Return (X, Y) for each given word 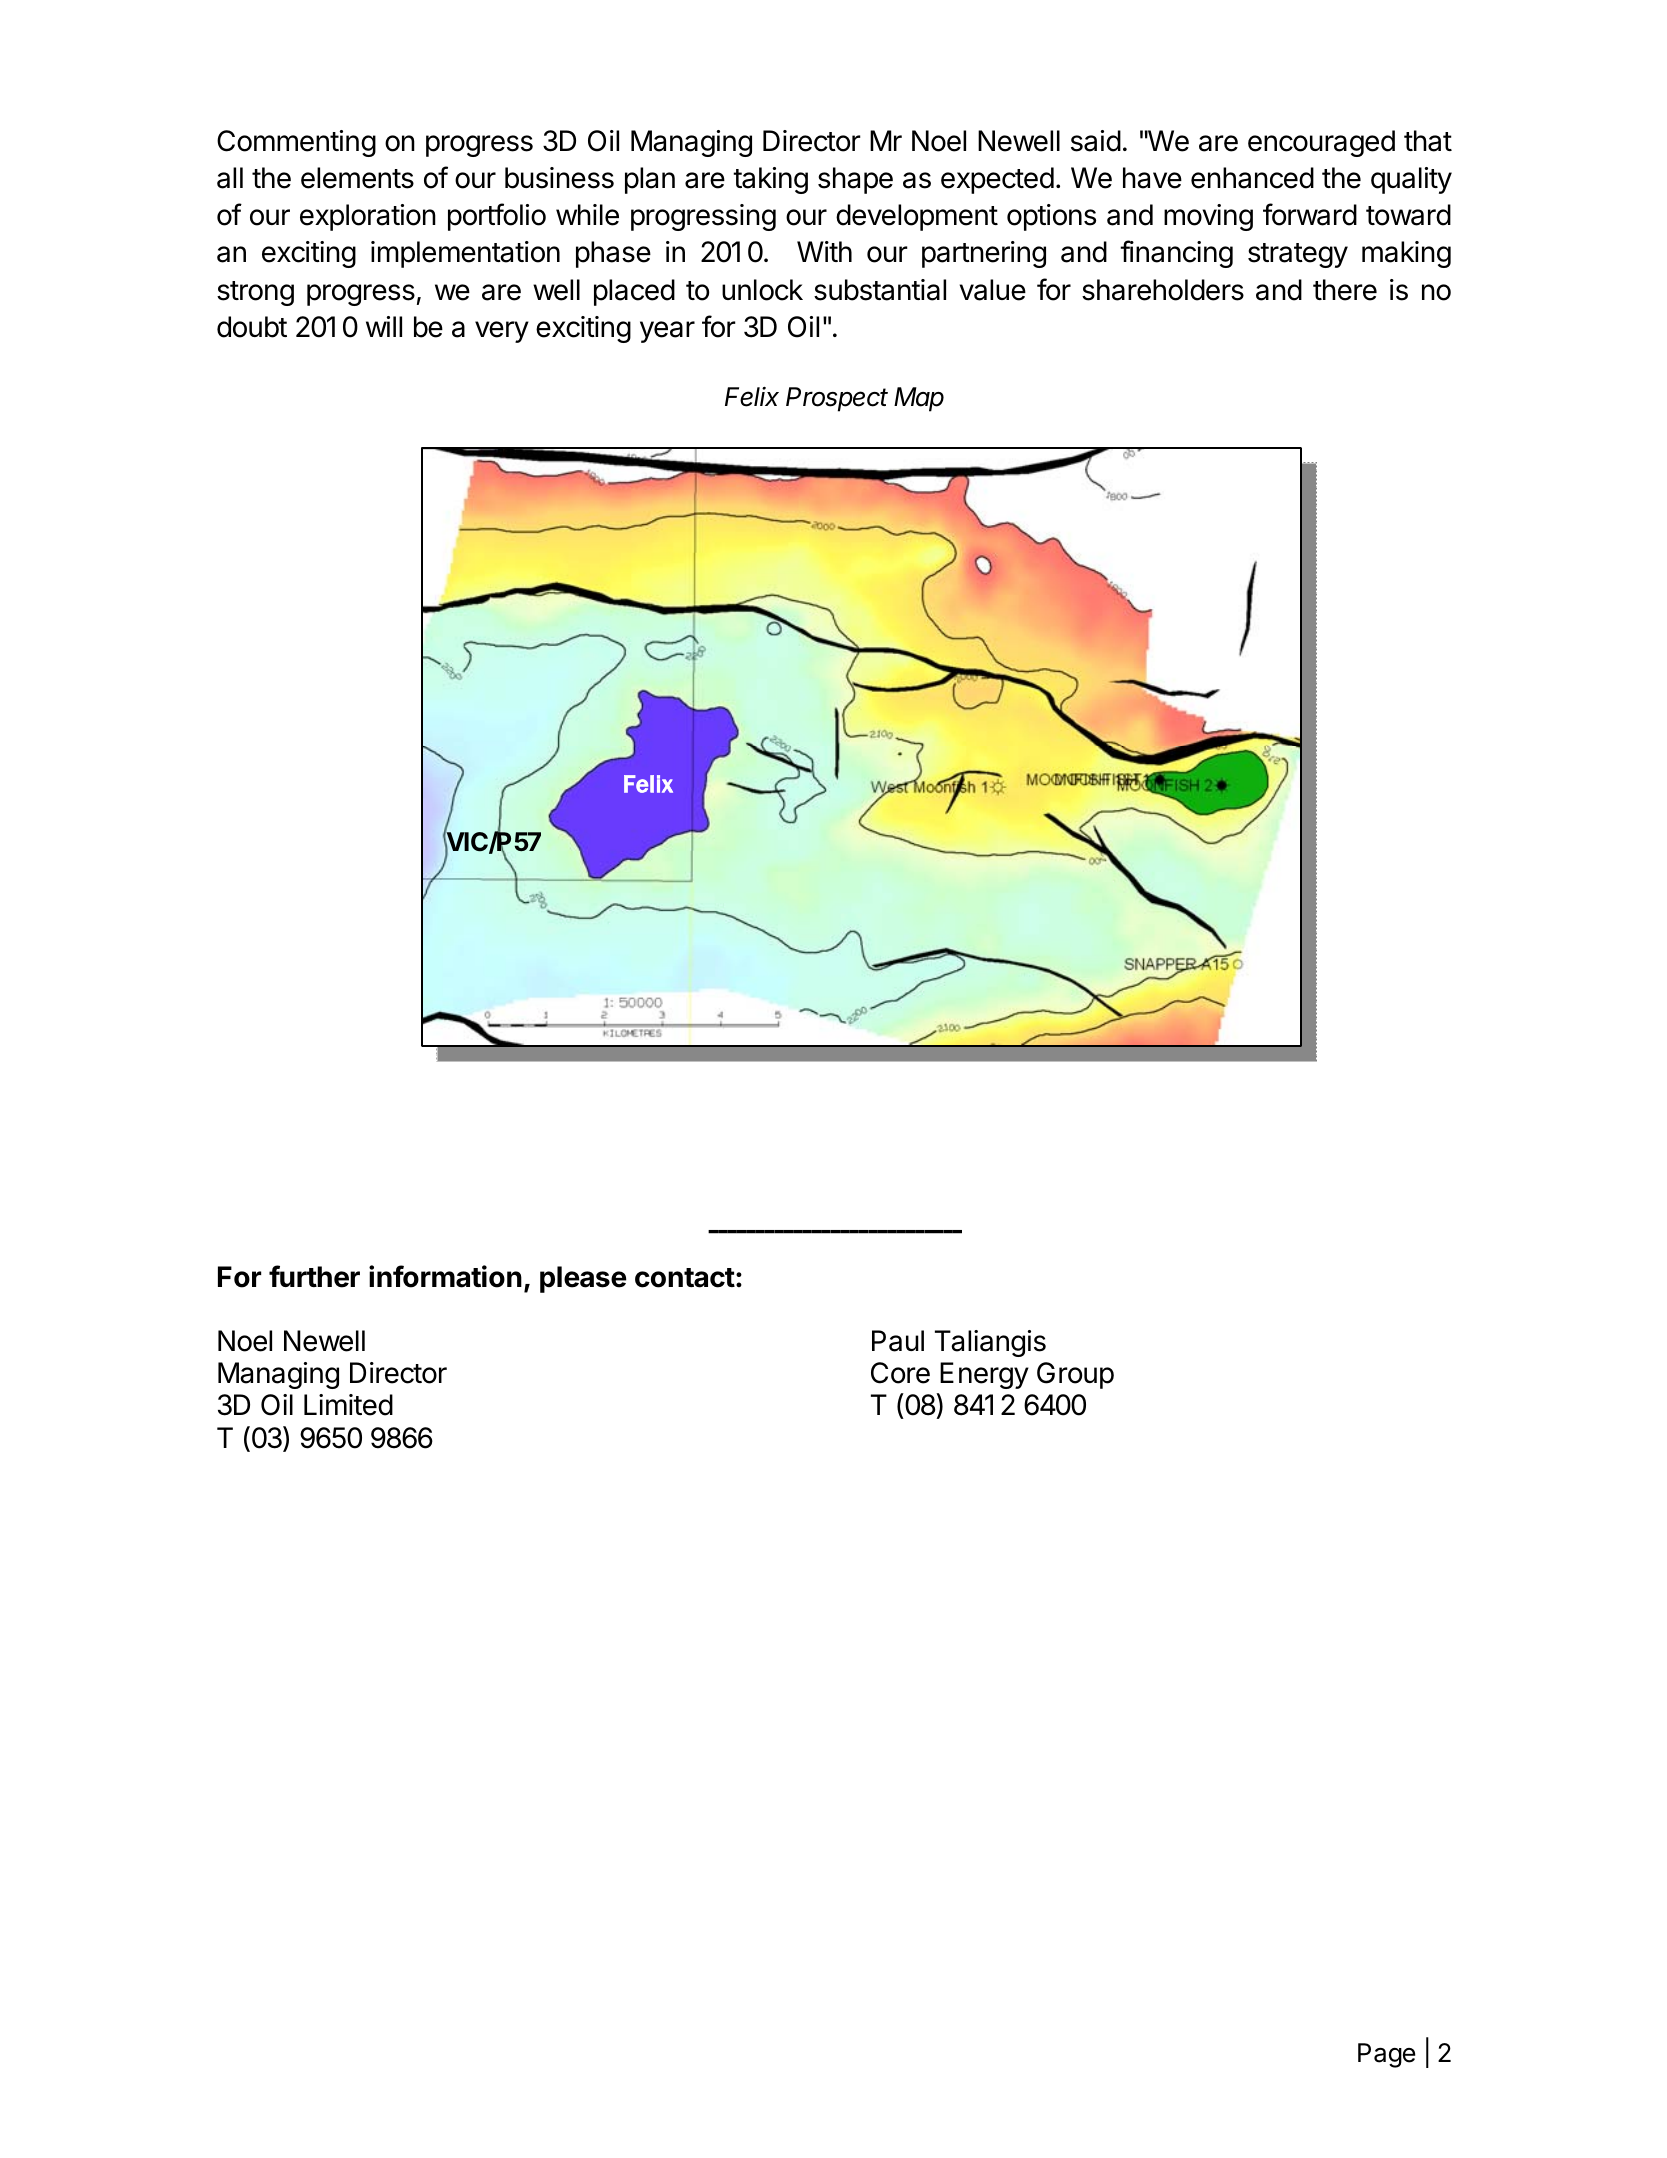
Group (1075, 1375)
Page (1387, 2055)
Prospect (837, 399)
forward (1310, 214)
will (384, 326)
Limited (348, 1405)
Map (919, 399)
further (314, 1276)
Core (900, 1373)
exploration (368, 217)
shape (855, 180)
